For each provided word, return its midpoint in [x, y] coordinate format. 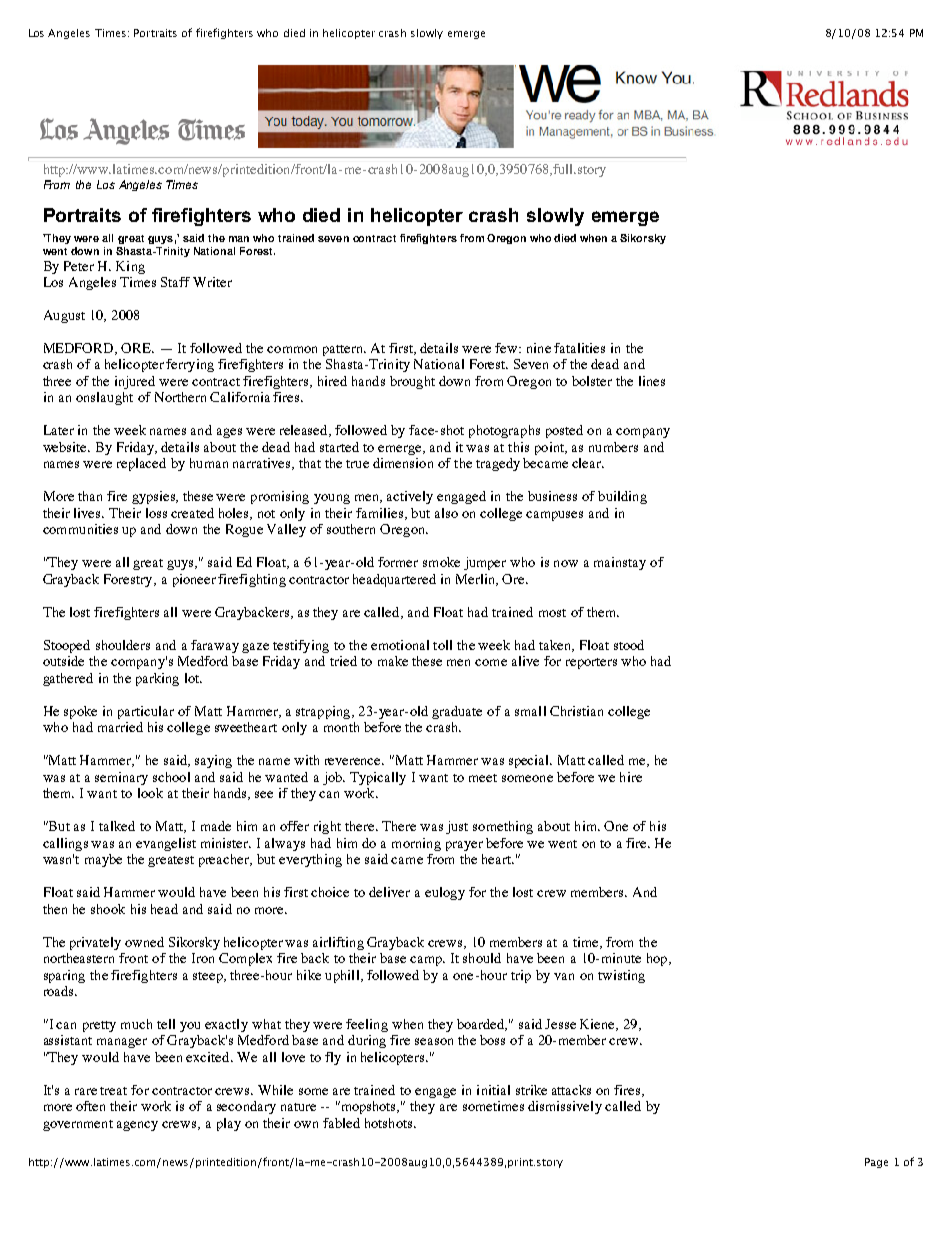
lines [652, 381]
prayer [464, 846]
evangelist [166, 844]
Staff [175, 282]
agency [137, 1126]
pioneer [194, 580]
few [507, 348]
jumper [485, 563]
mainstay [620, 563]
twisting [621, 976]
